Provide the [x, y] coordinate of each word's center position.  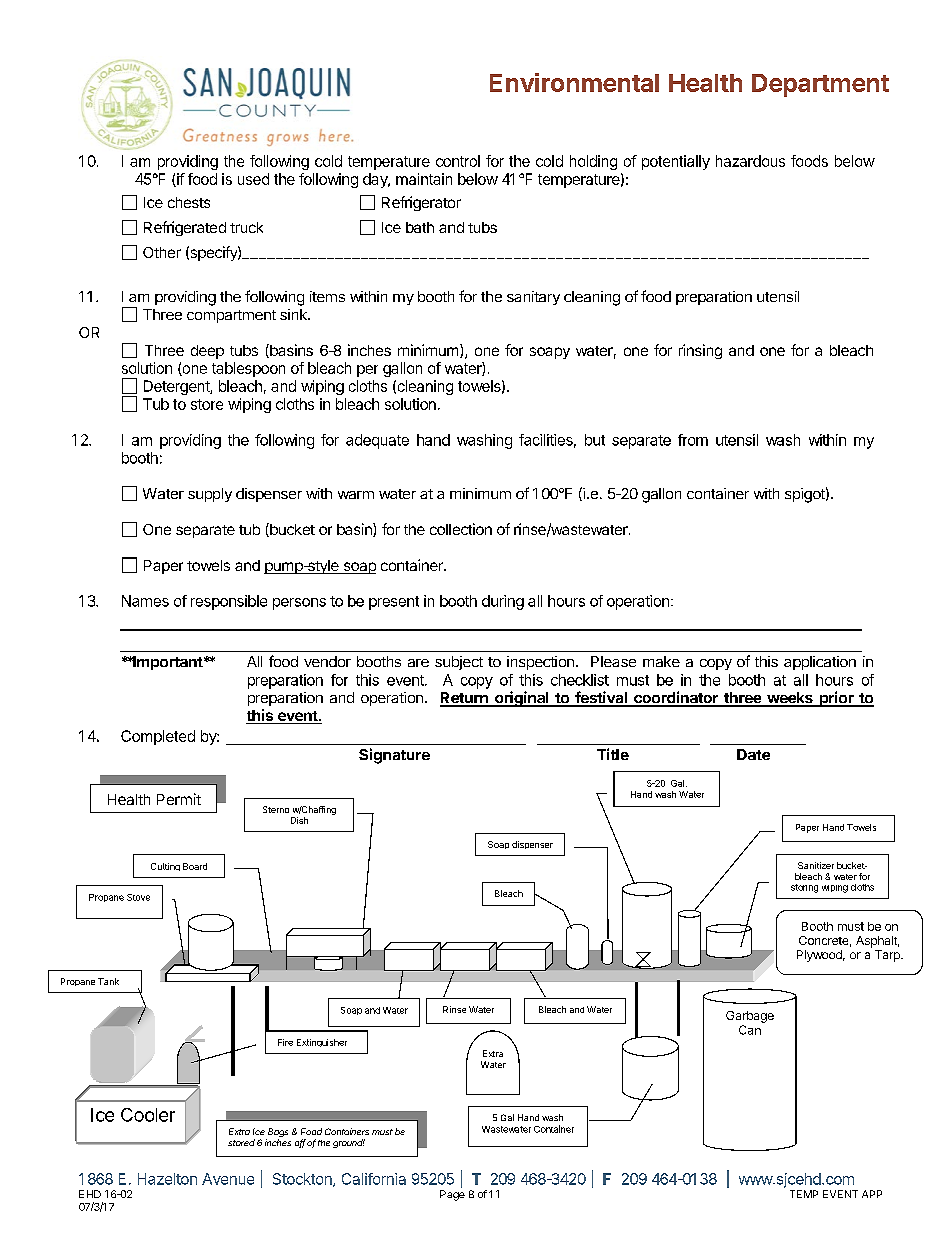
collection [461, 529]
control [458, 161]
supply [210, 495]
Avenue [228, 1179]
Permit [179, 799]
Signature [394, 756]
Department [820, 85]
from [693, 440]
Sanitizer [816, 865]
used [253, 179]
